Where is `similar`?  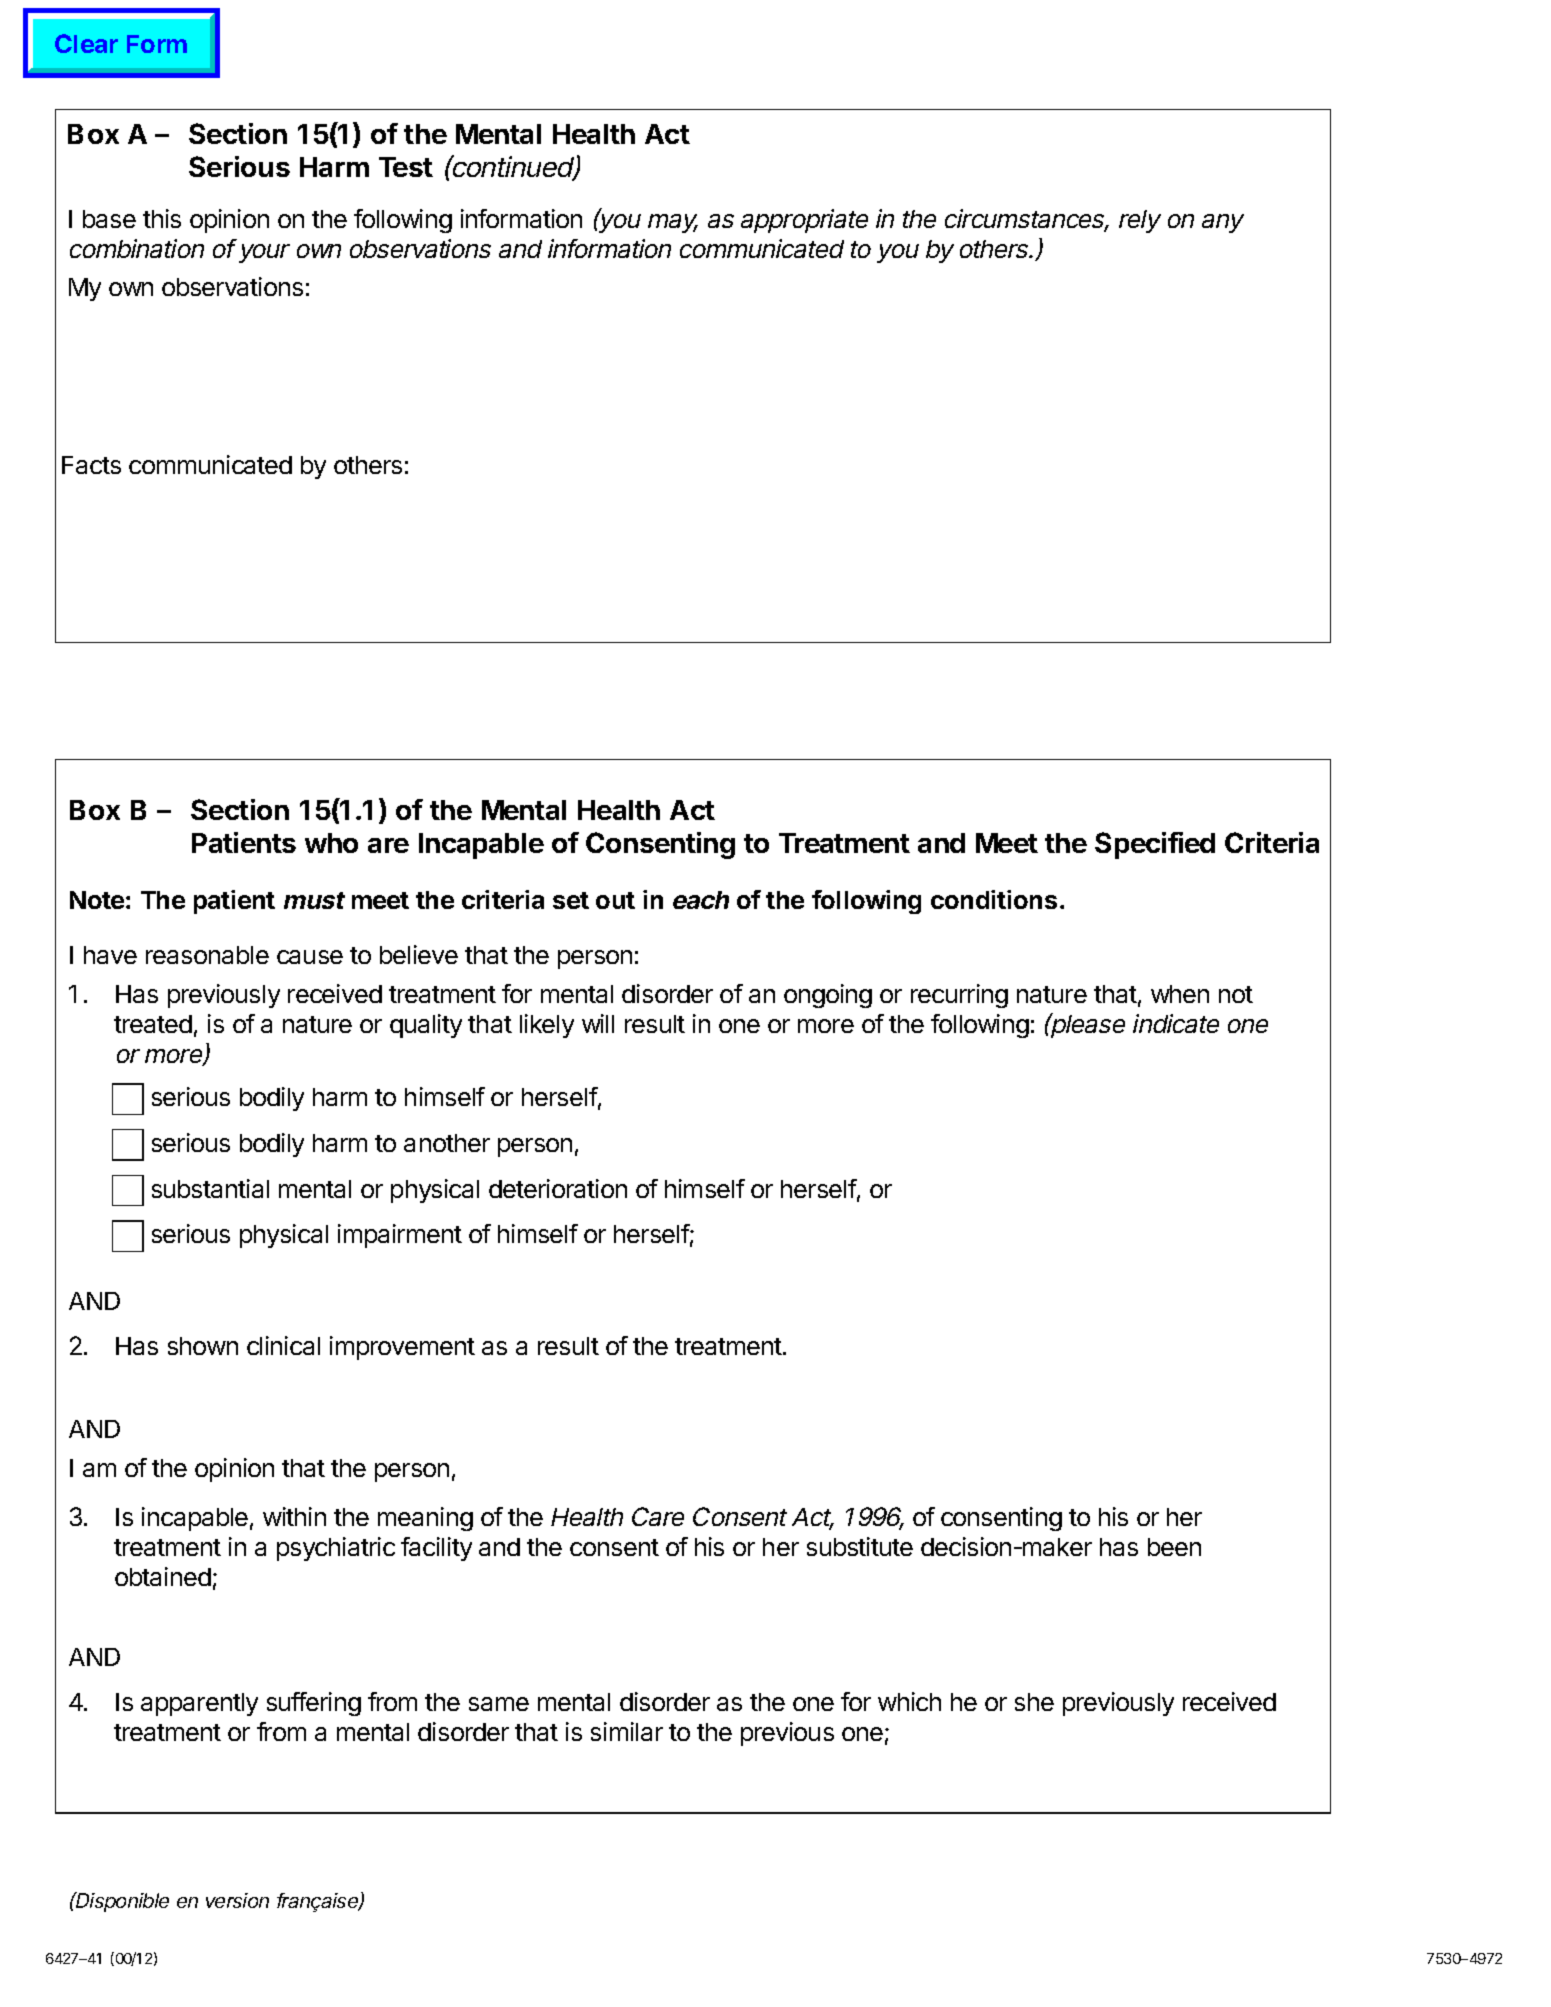
similar is located at coordinates (627, 1731).
